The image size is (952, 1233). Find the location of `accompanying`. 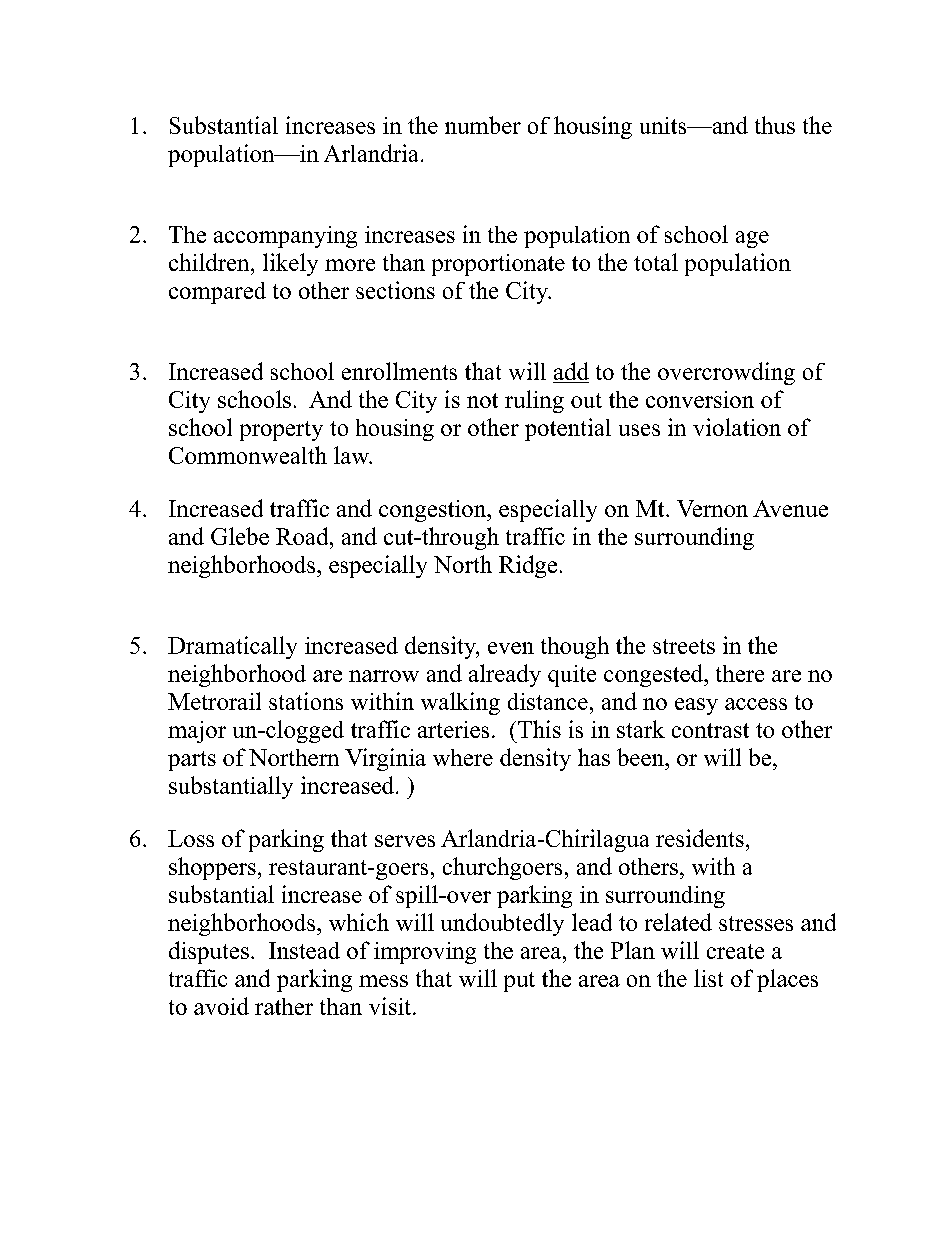

accompanying is located at coordinates (285, 237).
